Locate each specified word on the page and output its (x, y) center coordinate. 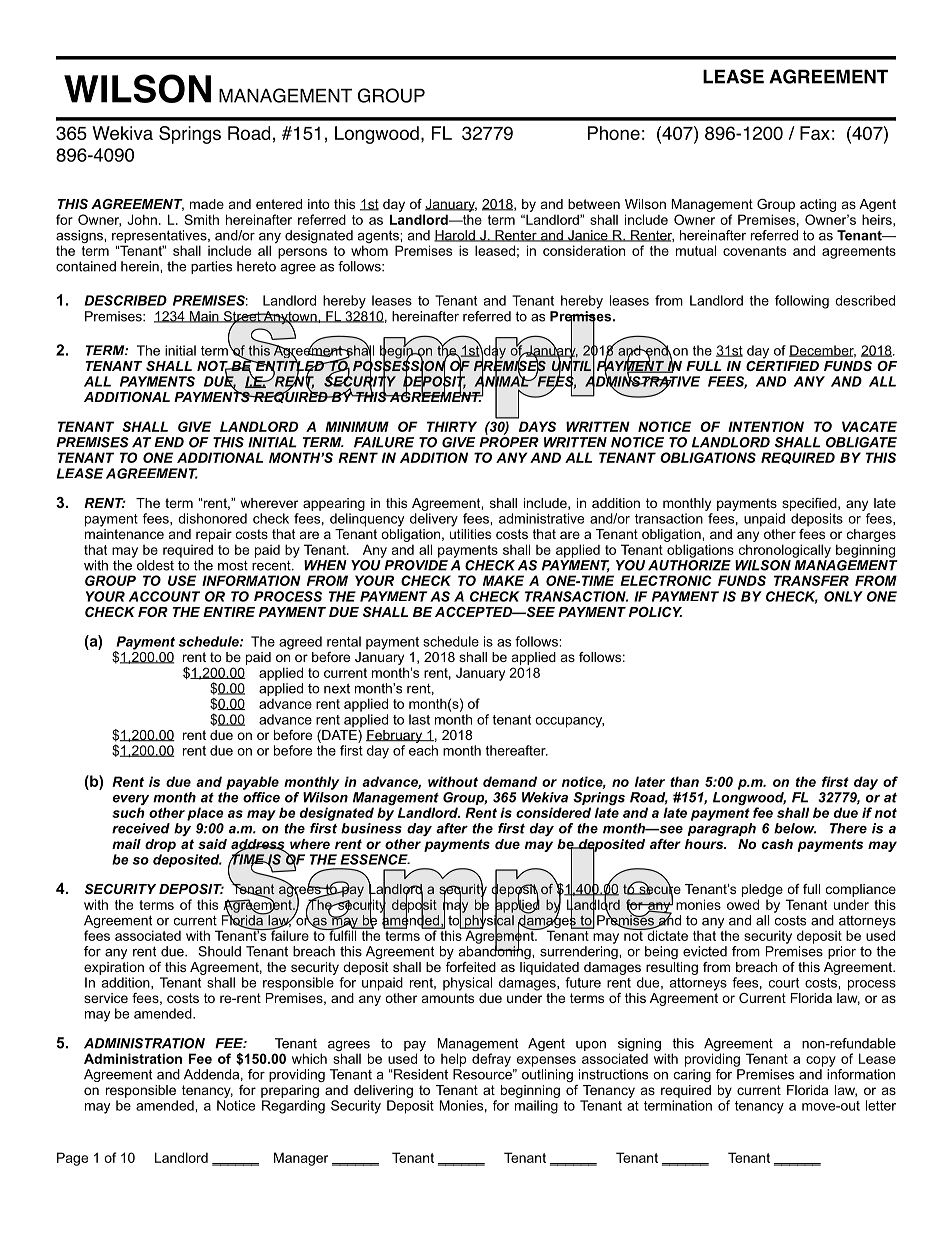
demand (510, 781)
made (207, 204)
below (795, 828)
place (205, 814)
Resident (420, 1074)
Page (72, 1159)
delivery (434, 520)
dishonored (212, 518)
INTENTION (766, 426)
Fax (815, 133)
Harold (455, 236)
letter (881, 1105)
